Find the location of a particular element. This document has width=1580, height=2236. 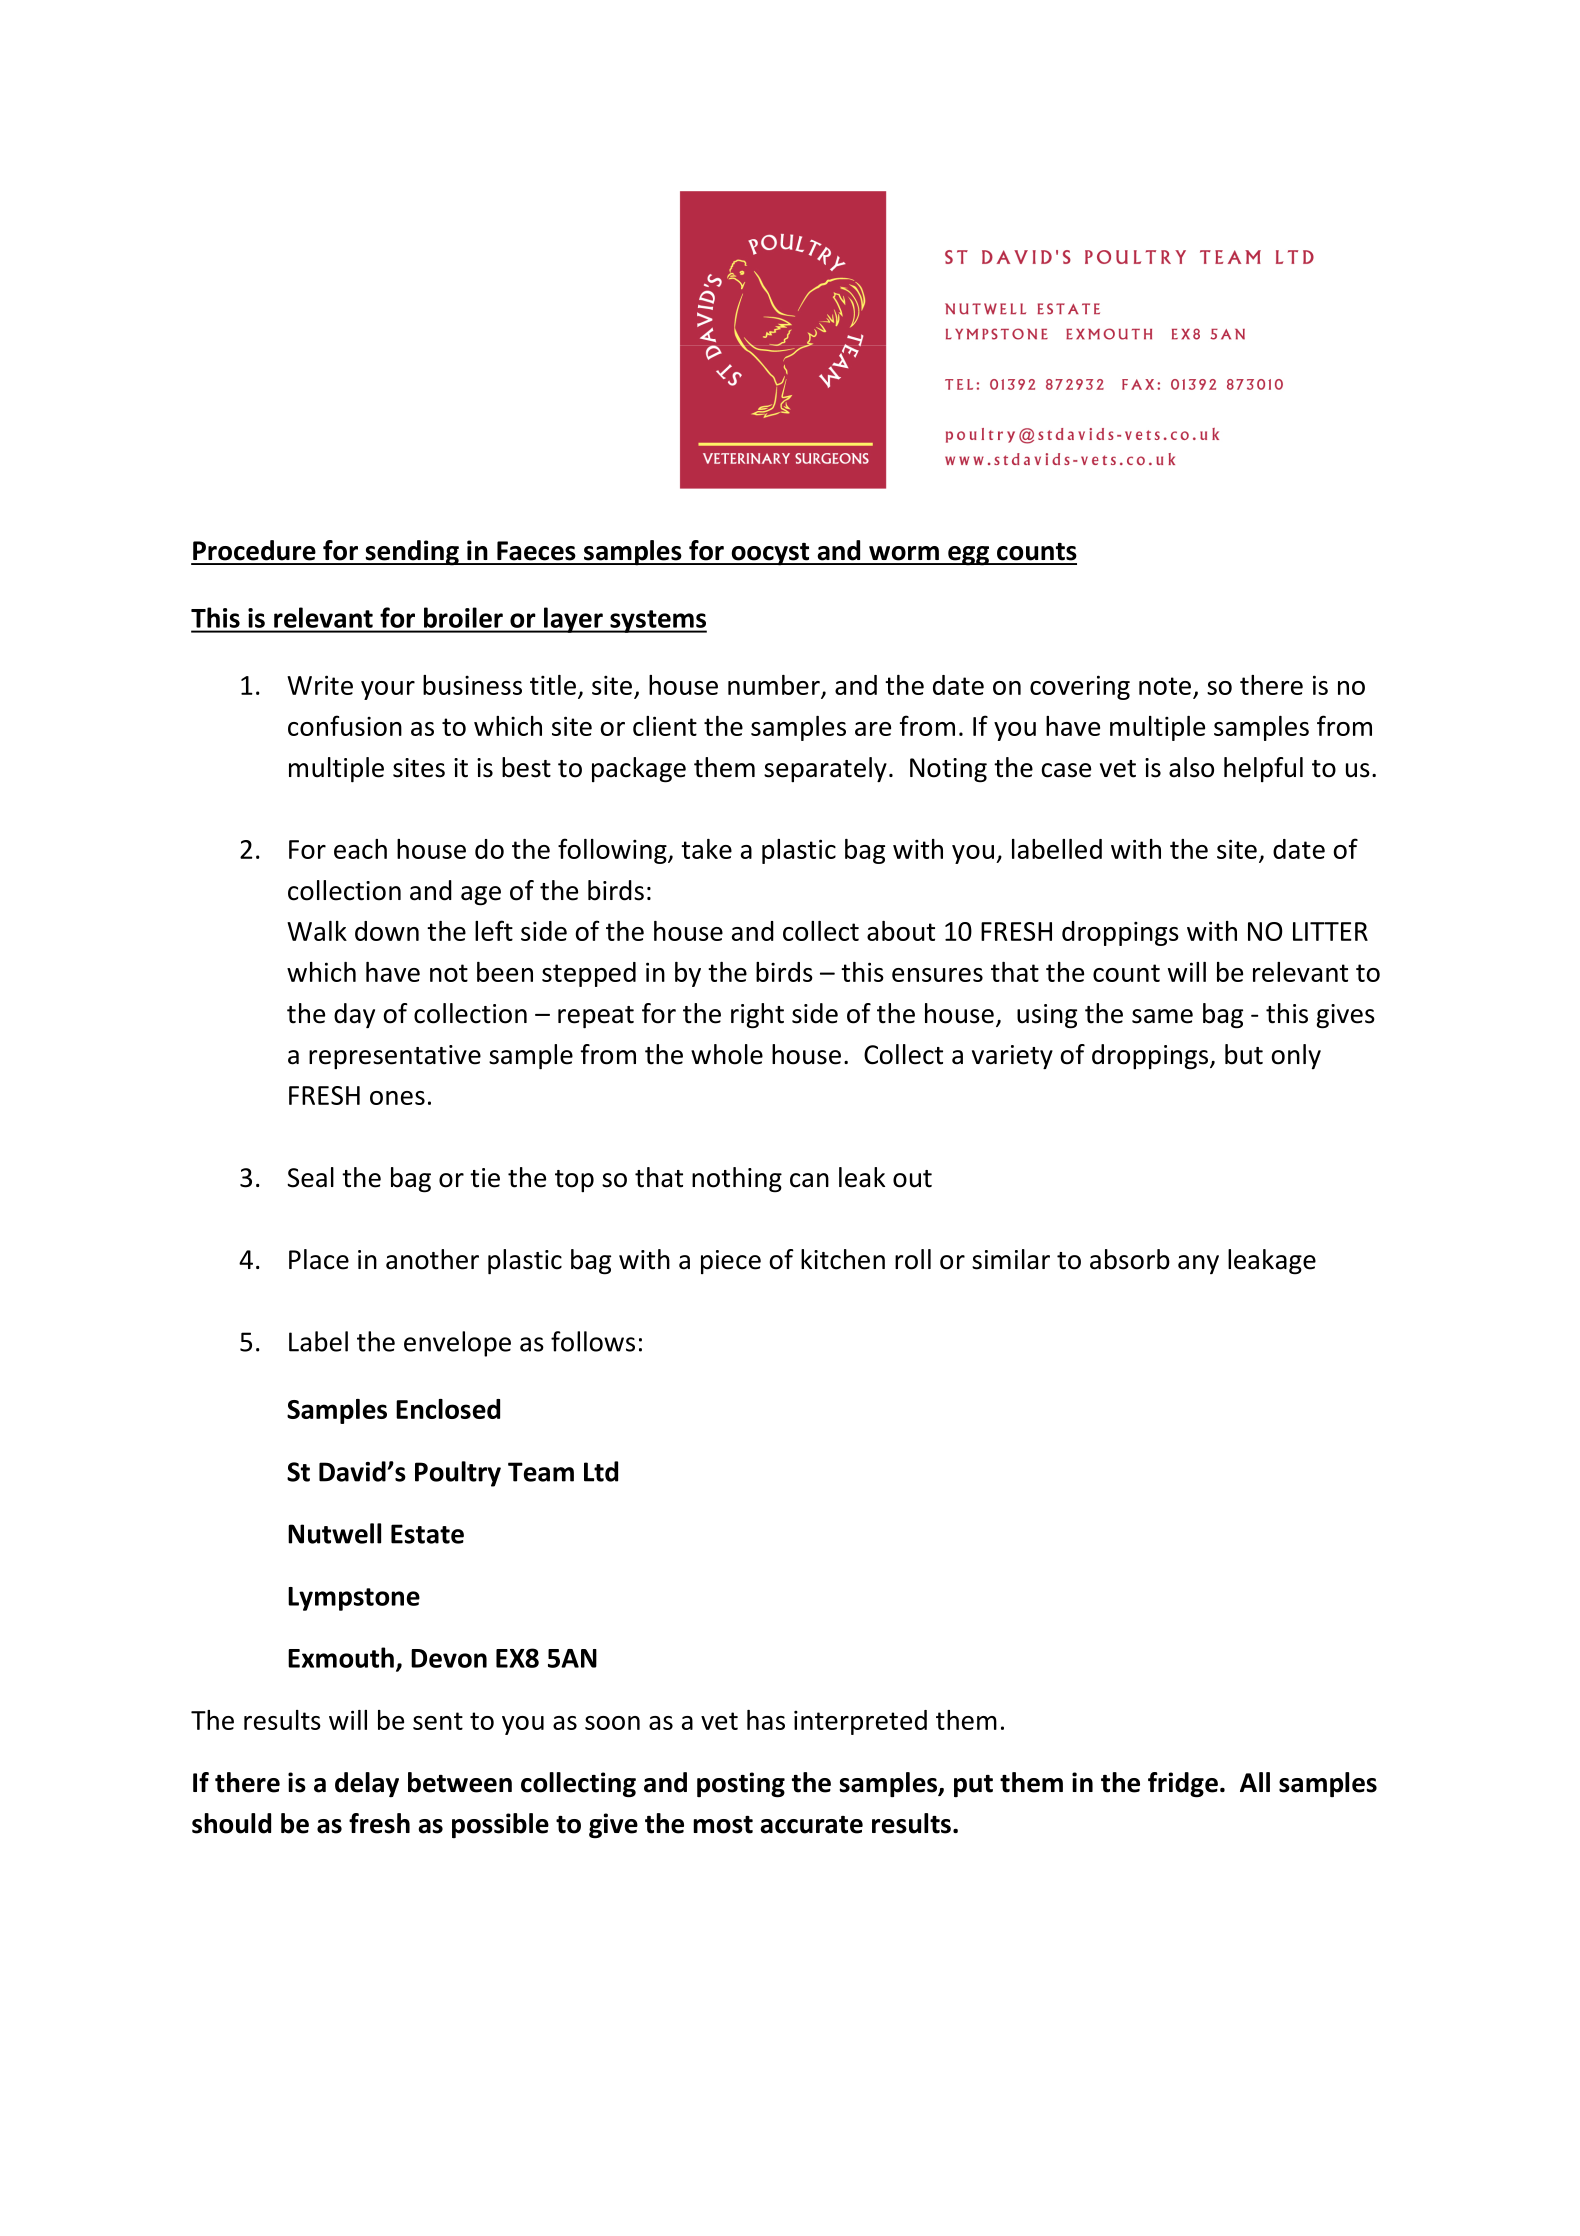

any is located at coordinates (1198, 1264).
